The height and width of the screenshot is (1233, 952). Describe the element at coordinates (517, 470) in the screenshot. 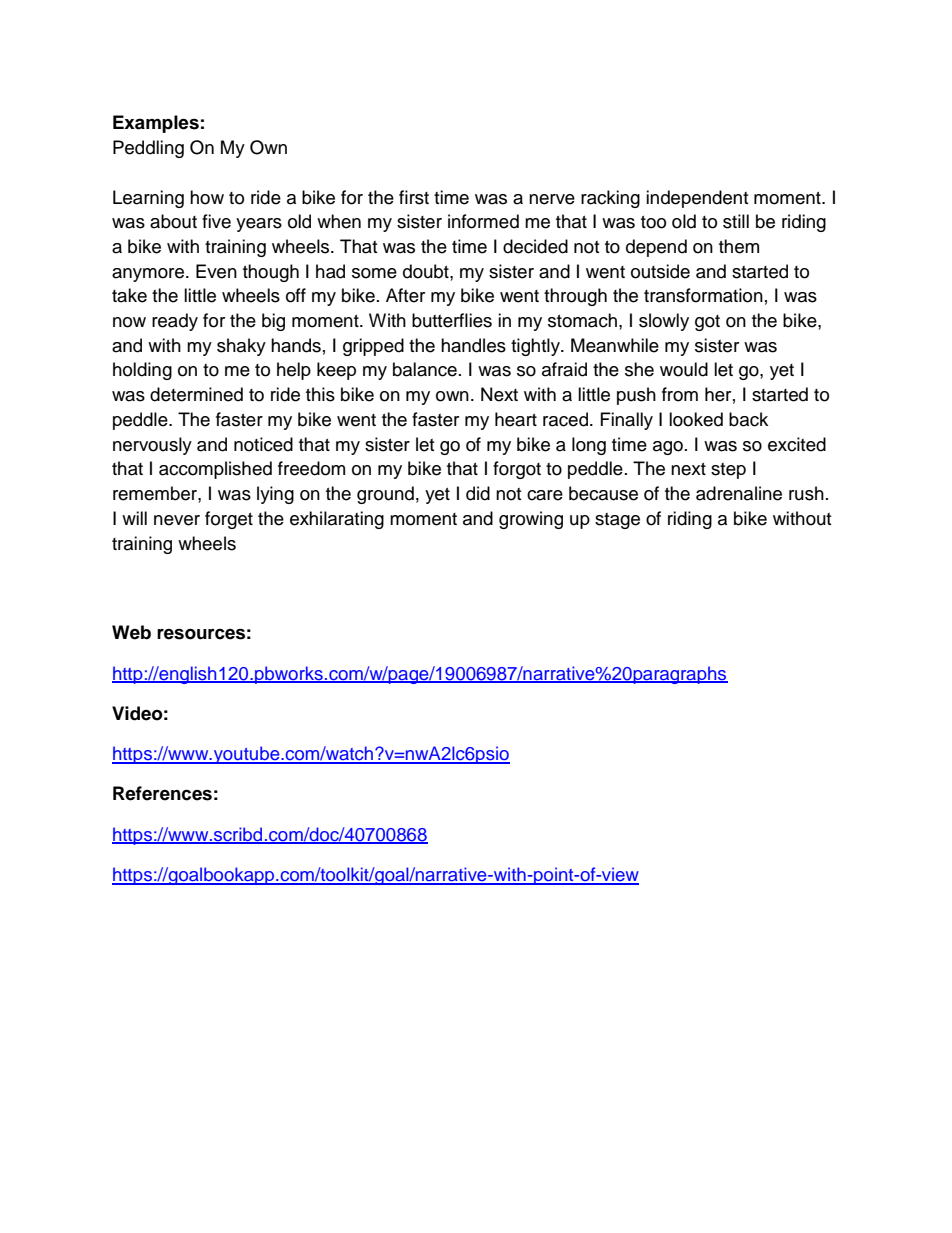

I see `forgot` at that location.
